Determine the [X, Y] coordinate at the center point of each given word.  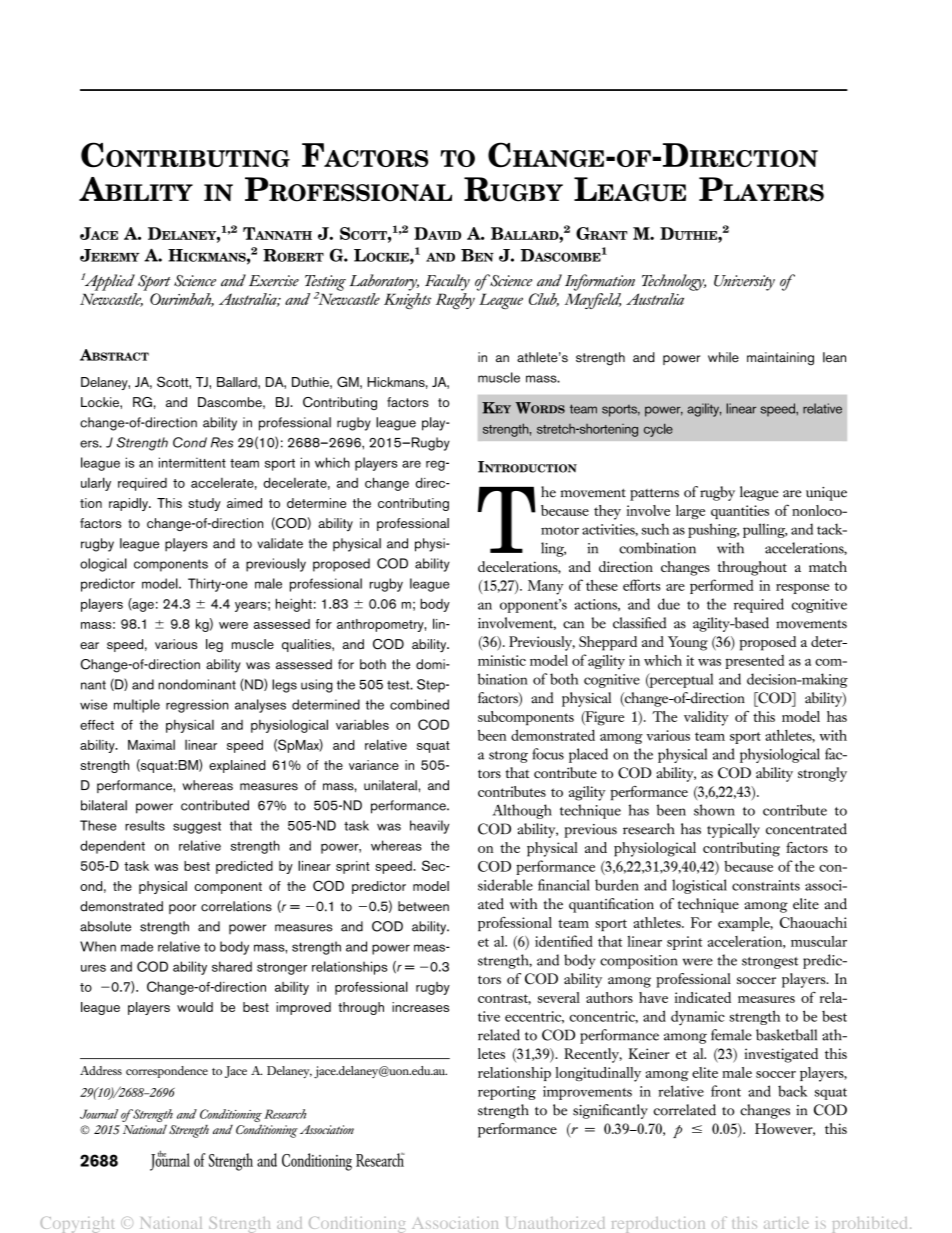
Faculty [447, 282]
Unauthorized [555, 1223]
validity [706, 718]
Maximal [151, 745]
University [744, 283]
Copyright [77, 1225]
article [786, 1223]
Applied [108, 282]
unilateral [391, 785]
